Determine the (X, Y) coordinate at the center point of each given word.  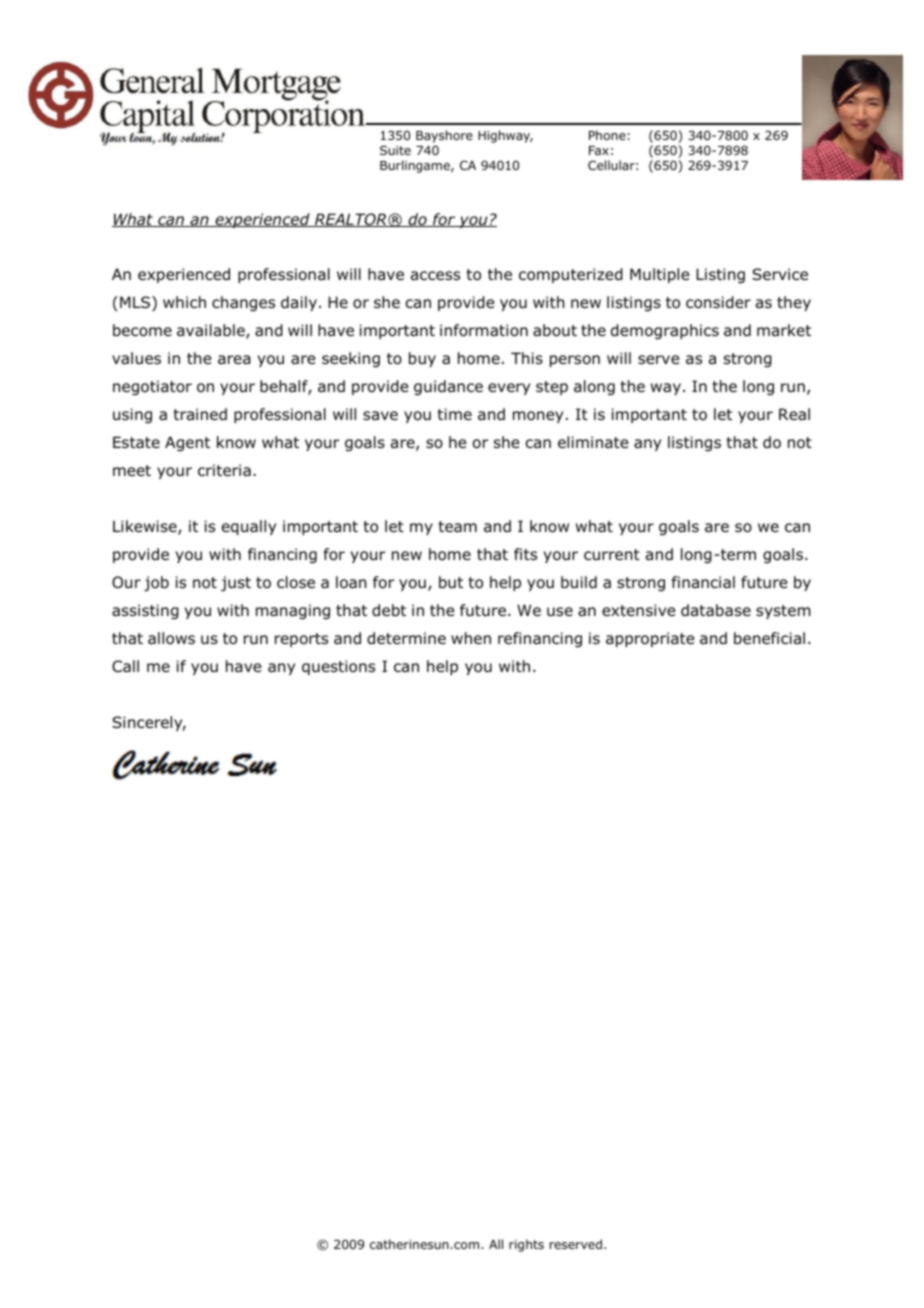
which (184, 302)
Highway (505, 136)
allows (171, 638)
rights (526, 1245)
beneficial (769, 638)
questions (338, 667)
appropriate (650, 639)
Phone (607, 135)
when (471, 638)
